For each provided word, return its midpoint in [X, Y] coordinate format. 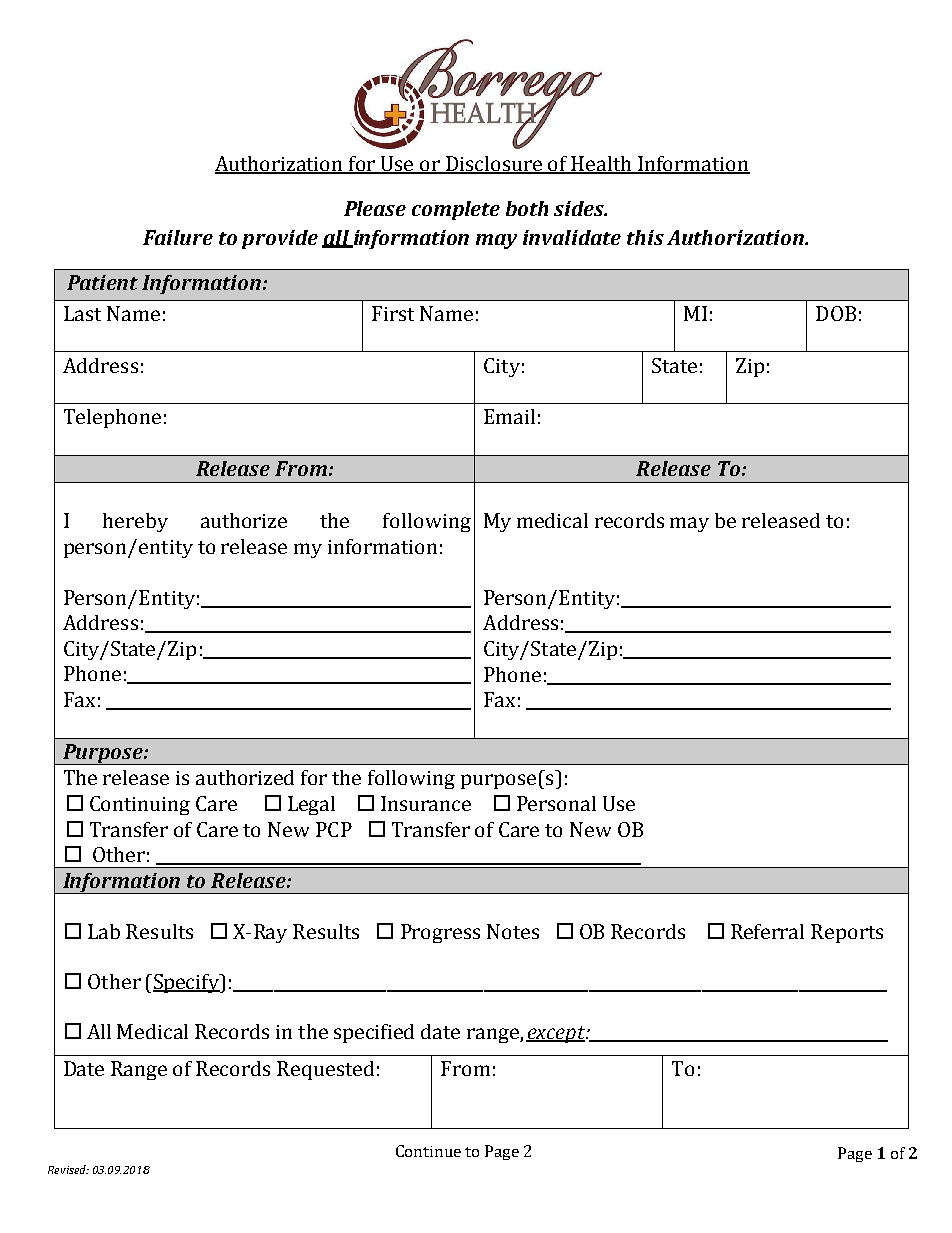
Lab [104, 931]
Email [509, 416]
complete [456, 210]
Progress [440, 933]
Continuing [140, 805]
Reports [847, 933]
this [645, 237]
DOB [836, 313]
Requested [325, 1070]
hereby [135, 522]
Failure [178, 237]
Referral [767, 931]
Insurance [426, 803]
